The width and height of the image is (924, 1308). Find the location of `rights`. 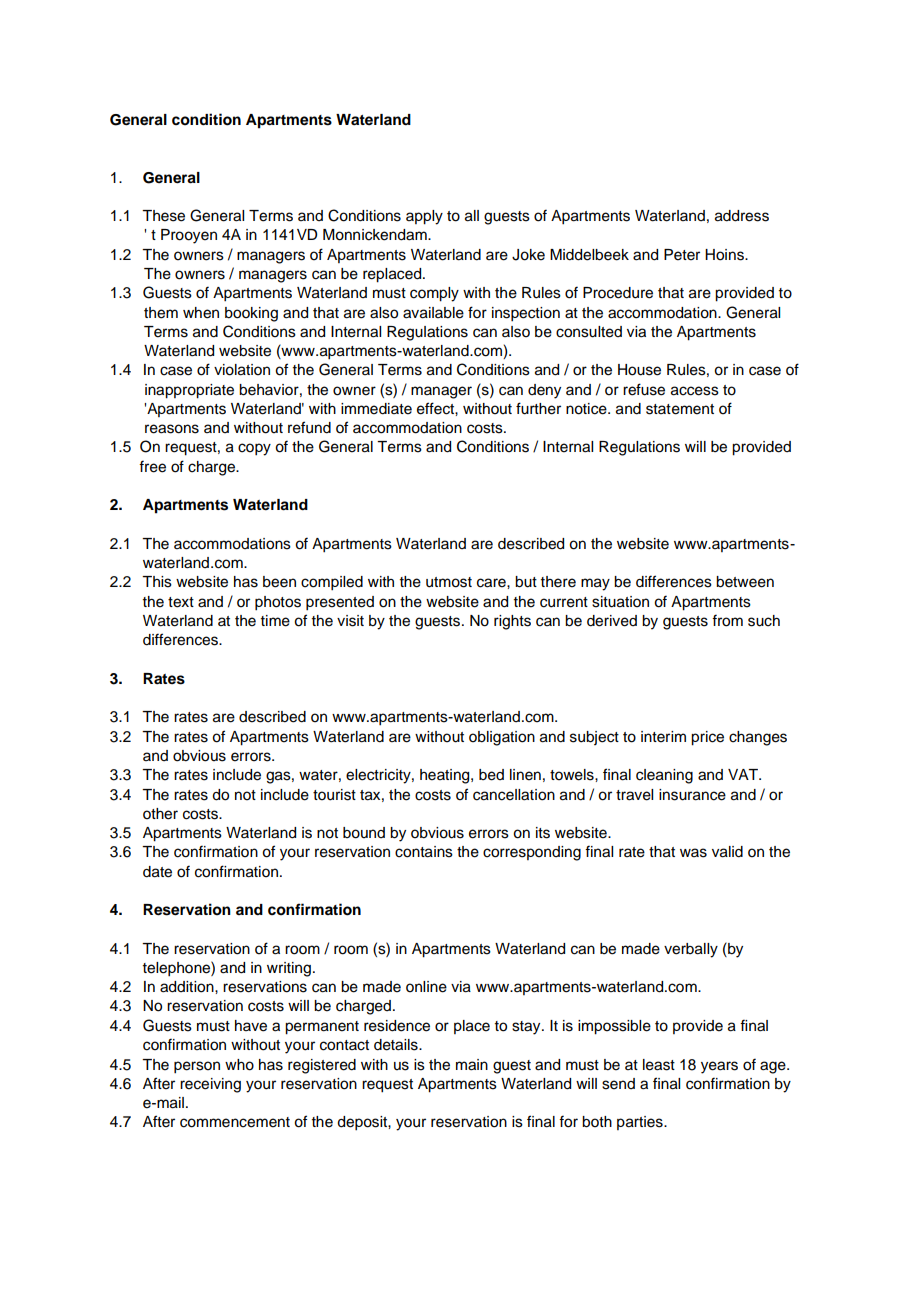

rights is located at coordinates (512, 622).
